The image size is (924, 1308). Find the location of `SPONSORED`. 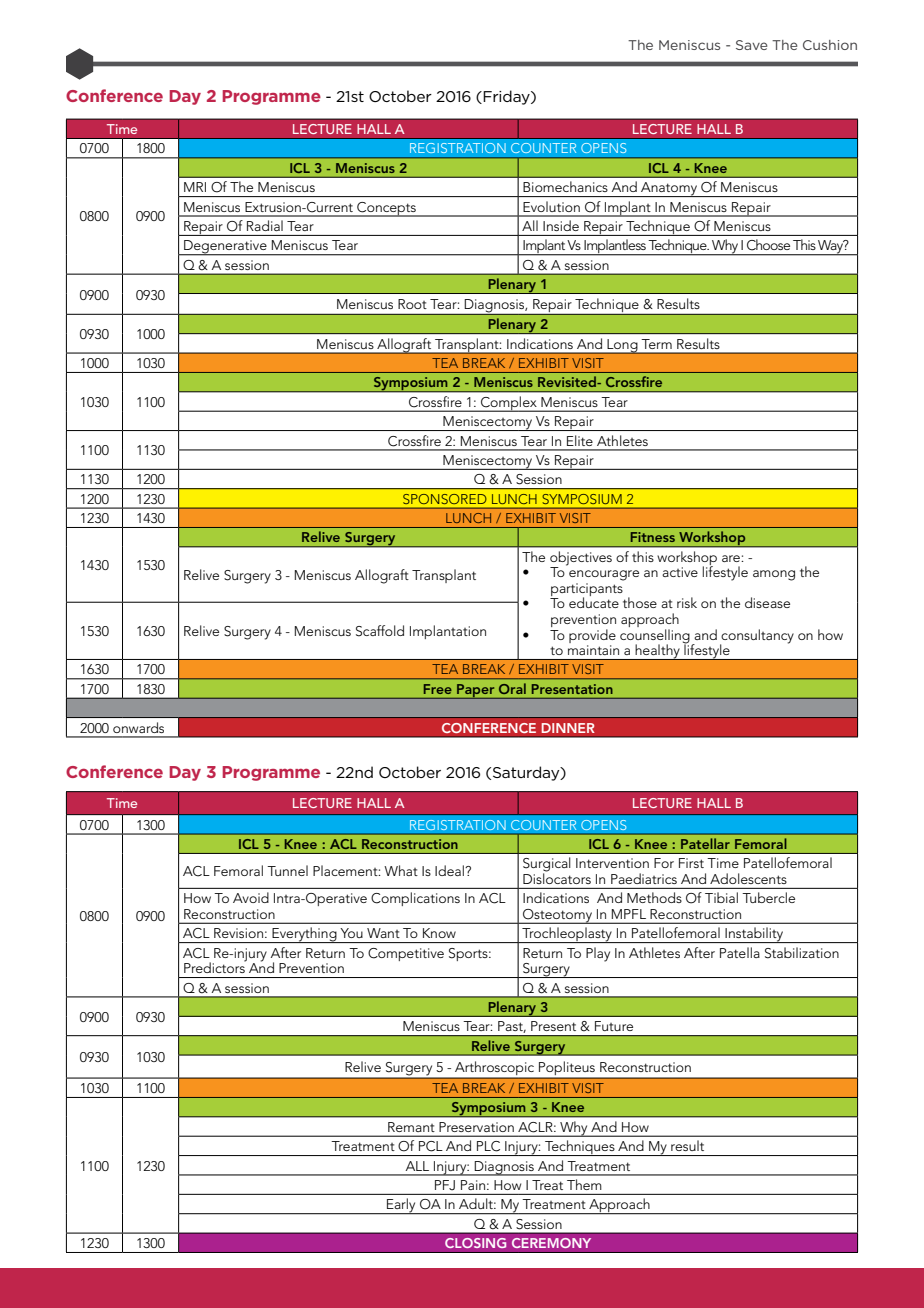

SPONSORED is located at coordinates (444, 499).
